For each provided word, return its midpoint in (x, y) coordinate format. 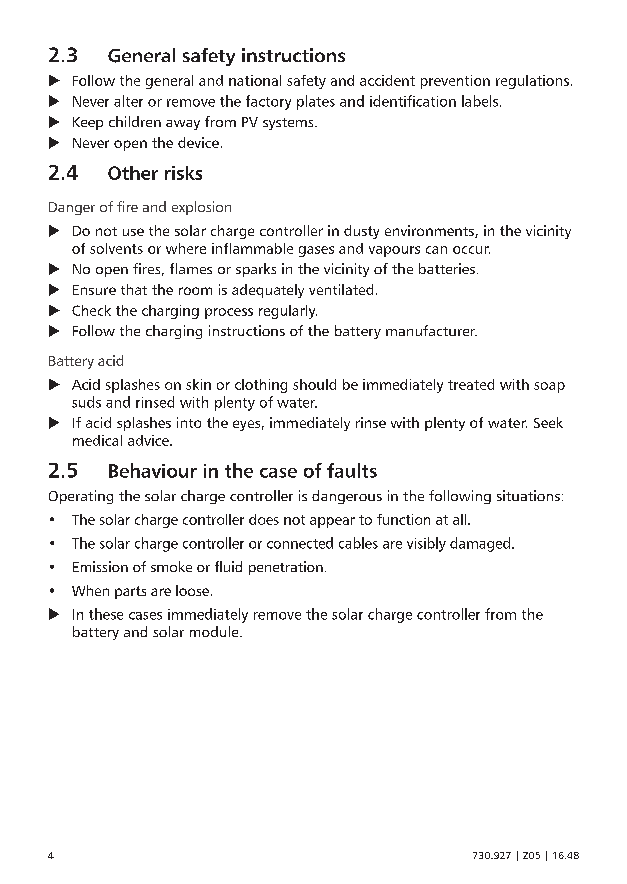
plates (316, 102)
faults (352, 470)
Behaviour (153, 470)
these (106, 614)
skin (198, 384)
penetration (286, 568)
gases (316, 251)
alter (128, 101)
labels (481, 101)
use (133, 232)
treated (471, 384)
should (314, 384)
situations (528, 495)
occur (471, 250)
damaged (481, 544)
